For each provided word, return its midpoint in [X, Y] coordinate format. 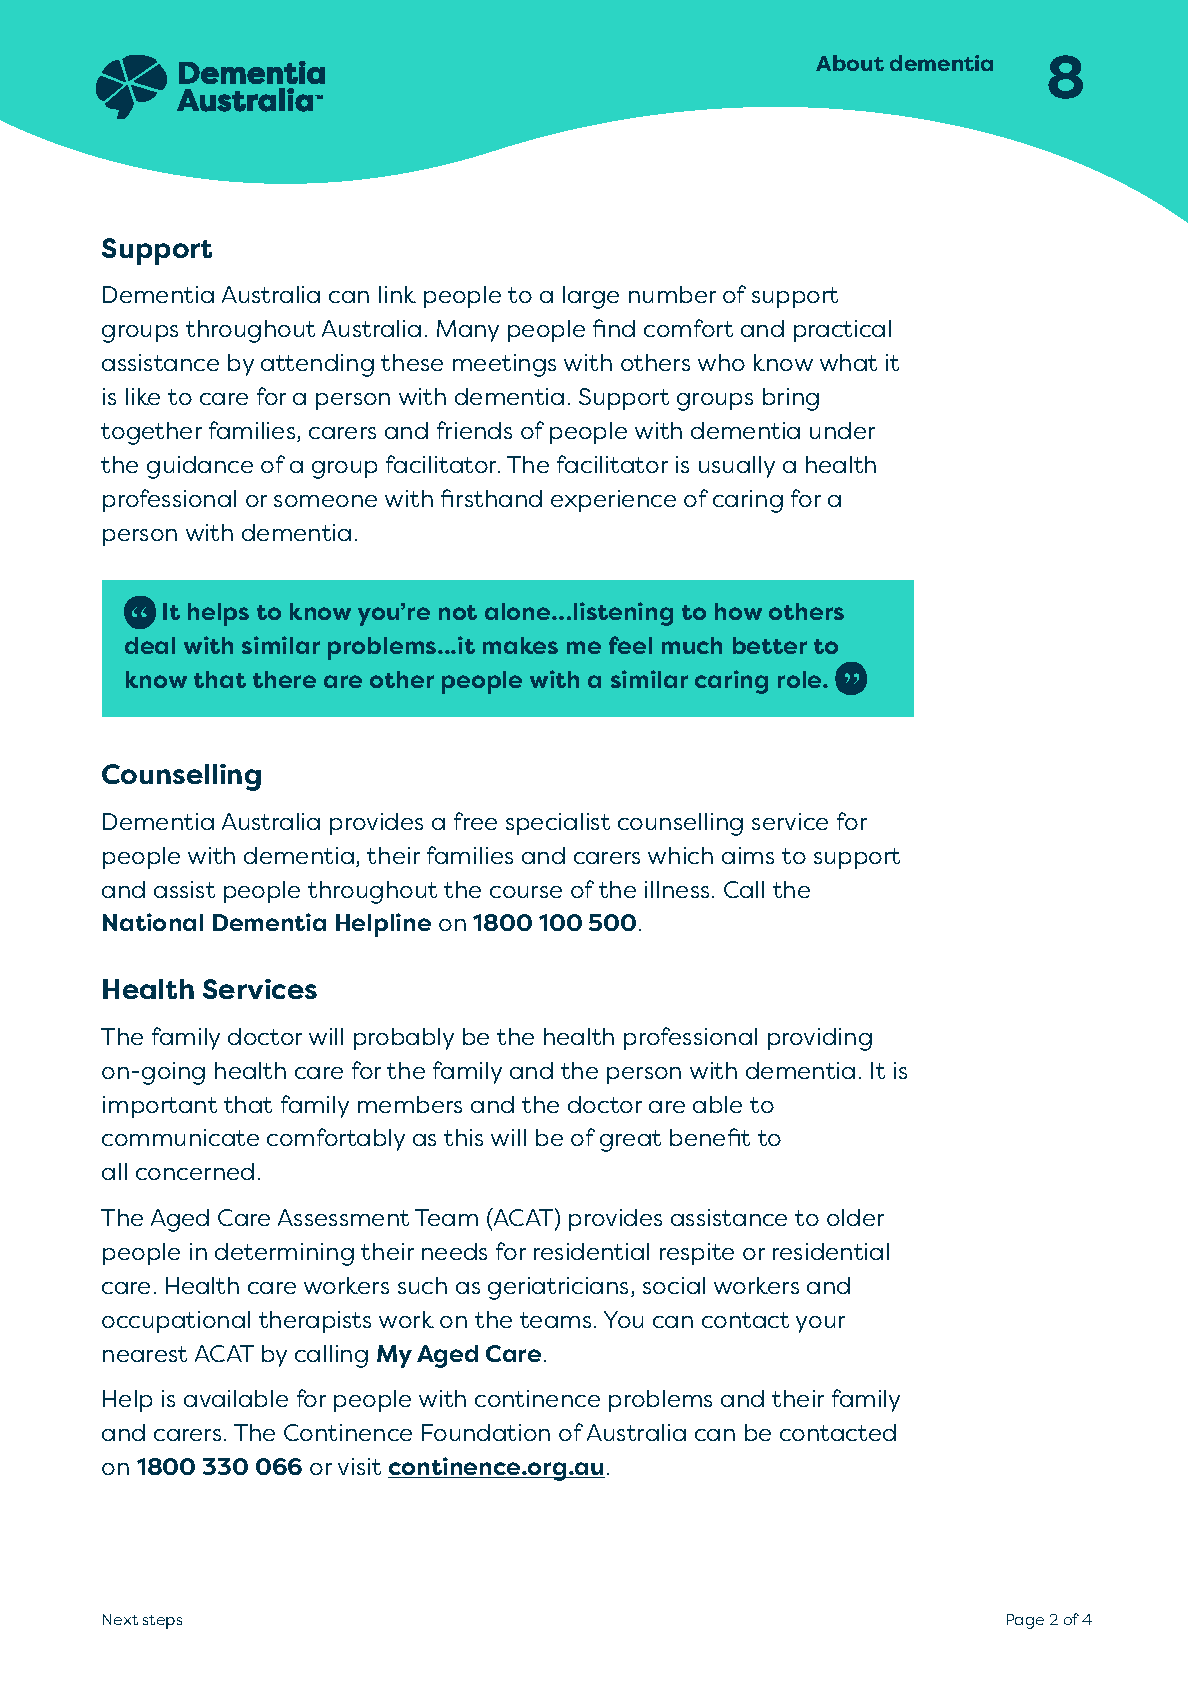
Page [1025, 1621]
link [397, 294]
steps [162, 1622]
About [850, 63]
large [591, 297]
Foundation [486, 1432]
